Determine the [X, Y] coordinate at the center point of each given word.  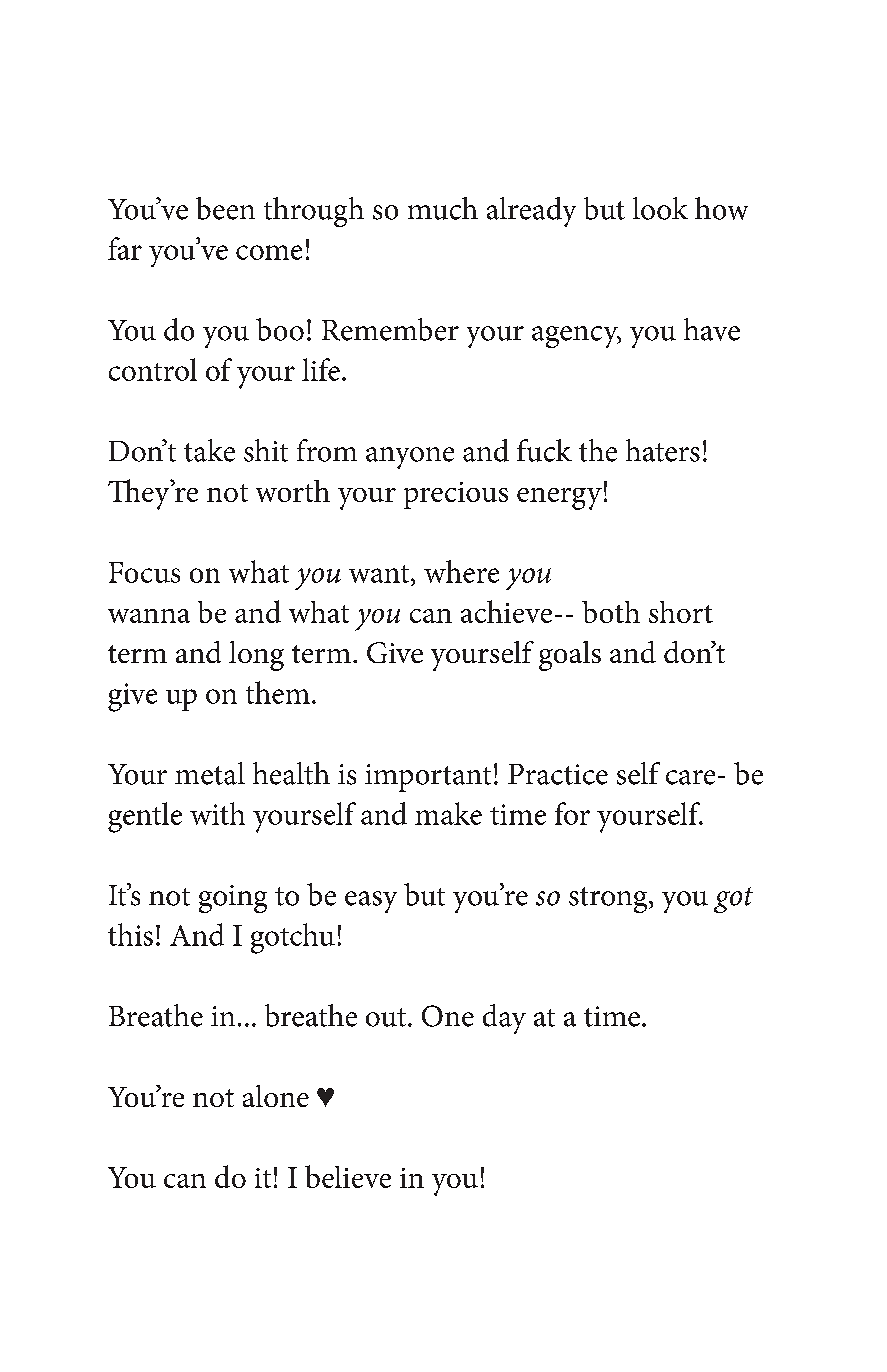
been [225, 208]
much [443, 208]
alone [276, 1096]
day [504, 1019]
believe [348, 1176]
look [660, 208]
